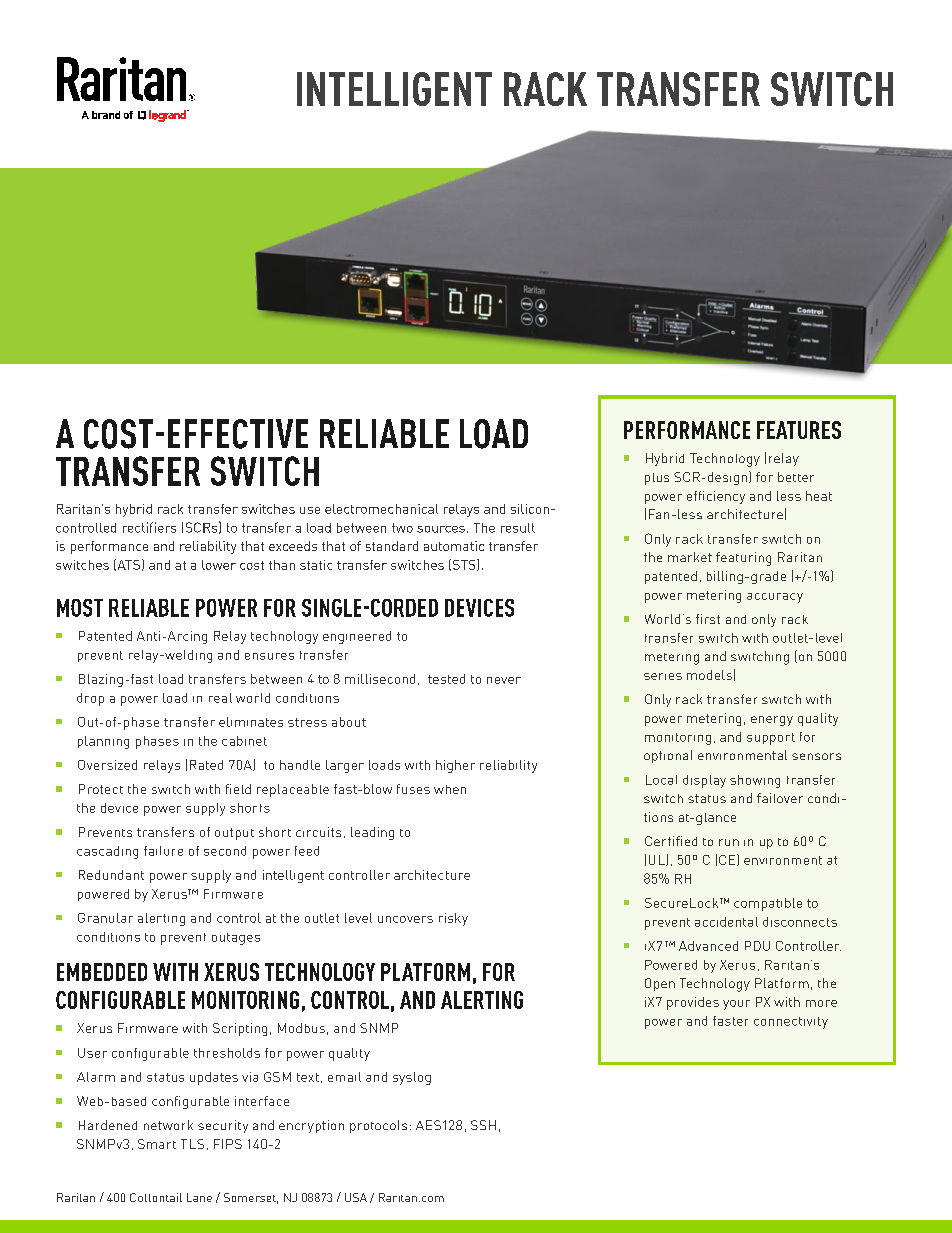 The height and width of the document is (1233, 952). What do you see at coordinates (293, 546) in the document?
I see `exceeds` at bounding box center [293, 546].
